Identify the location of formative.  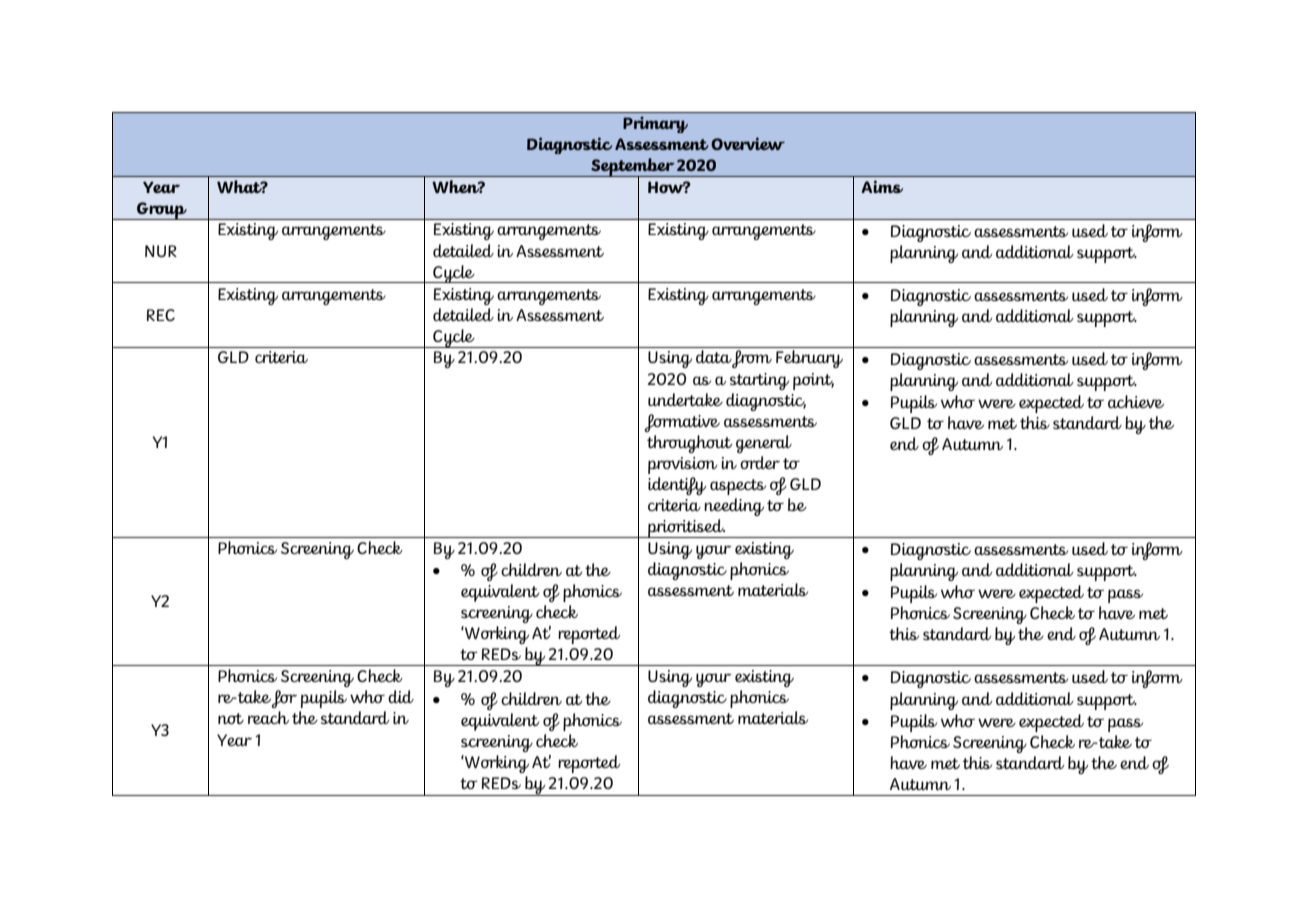
(682, 423).
